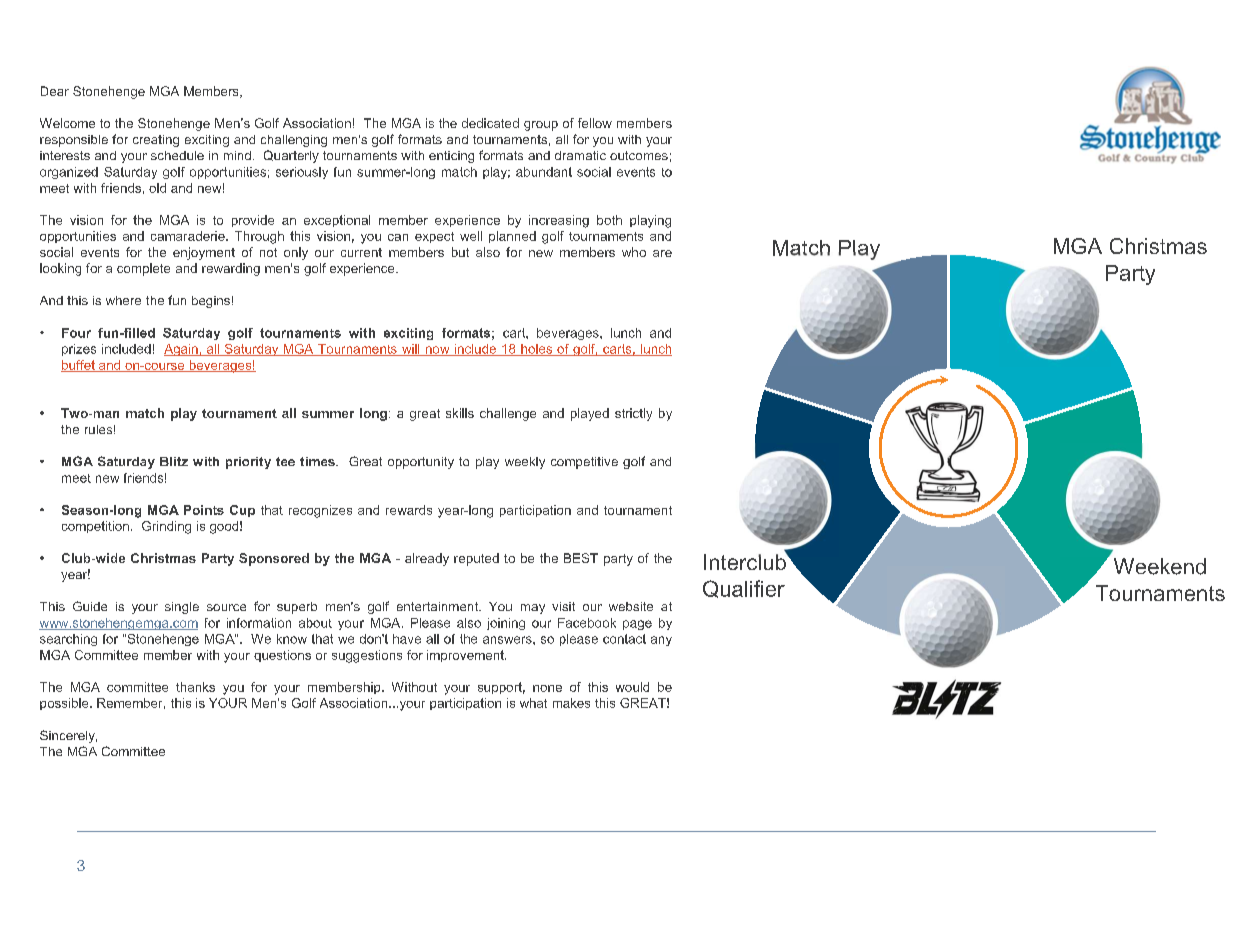 The width and height of the image is (1233, 952). I want to click on BEST, so click(581, 558).
